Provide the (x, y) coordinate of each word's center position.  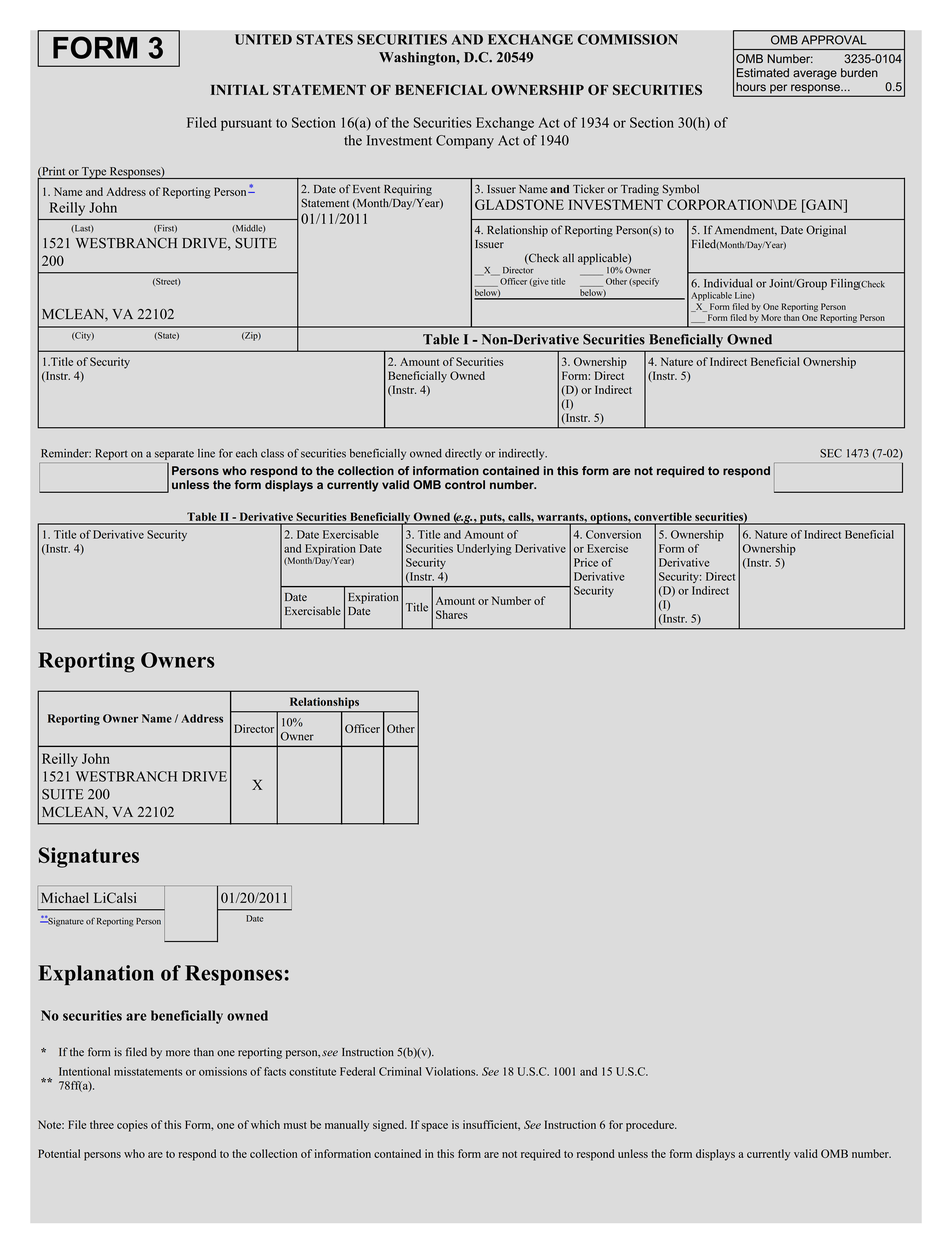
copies (132, 1126)
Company (465, 142)
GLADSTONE (519, 204)
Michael (65, 897)
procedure (651, 1126)
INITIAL (240, 90)
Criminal (400, 1071)
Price (586, 562)
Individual (728, 283)
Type (94, 173)
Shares (452, 614)
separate (174, 455)
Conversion (613, 534)
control (465, 484)
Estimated (763, 72)
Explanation (96, 975)
